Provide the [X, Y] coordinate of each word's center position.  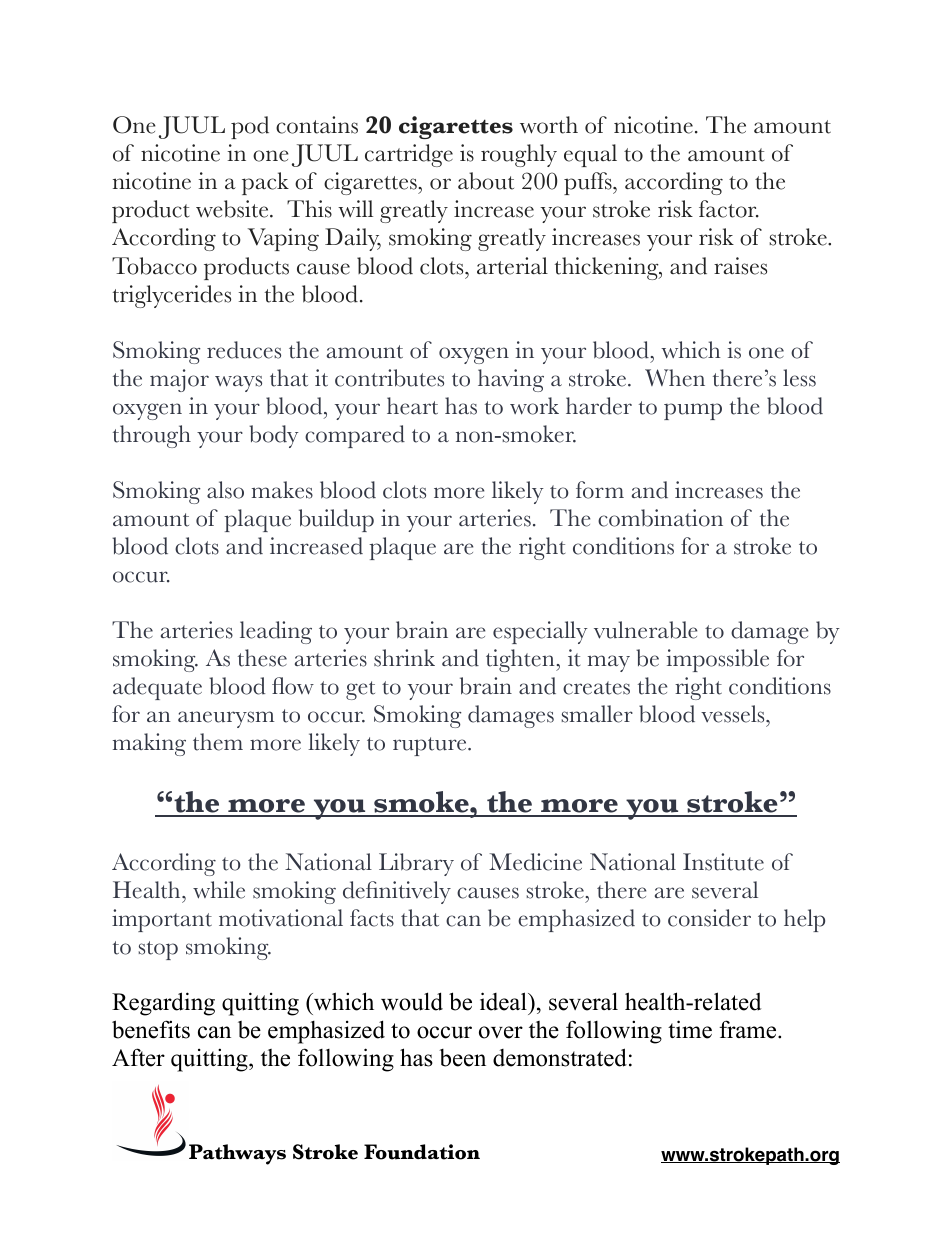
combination [660, 518]
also [225, 490]
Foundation [422, 1152]
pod [250, 127]
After [138, 1057]
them [218, 742]
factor [729, 209]
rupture [431, 746]
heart [412, 406]
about [486, 181]
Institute [723, 862]
